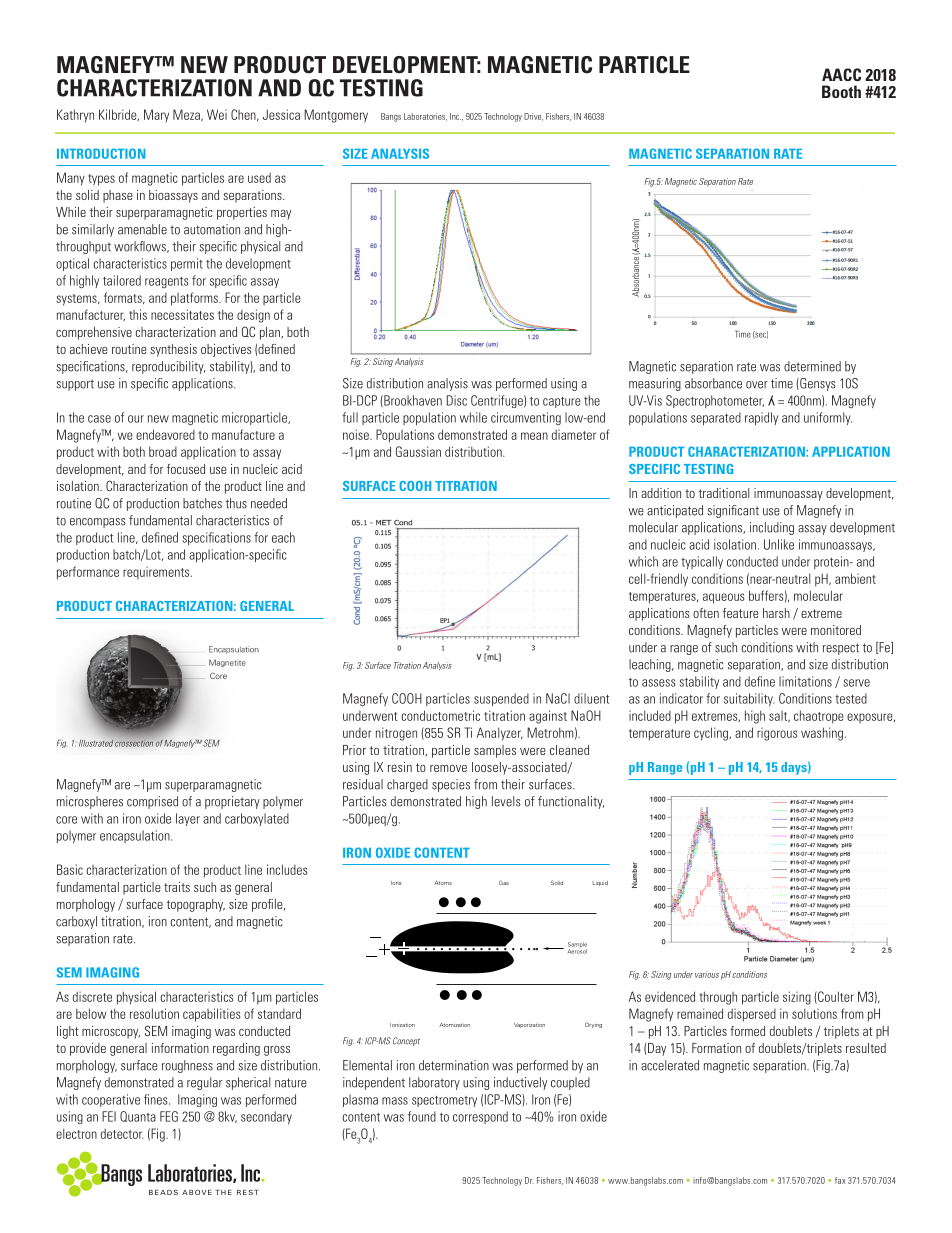 The height and width of the screenshot is (1233, 952). What do you see at coordinates (480, 1117) in the screenshot?
I see `correspond` at bounding box center [480, 1117].
